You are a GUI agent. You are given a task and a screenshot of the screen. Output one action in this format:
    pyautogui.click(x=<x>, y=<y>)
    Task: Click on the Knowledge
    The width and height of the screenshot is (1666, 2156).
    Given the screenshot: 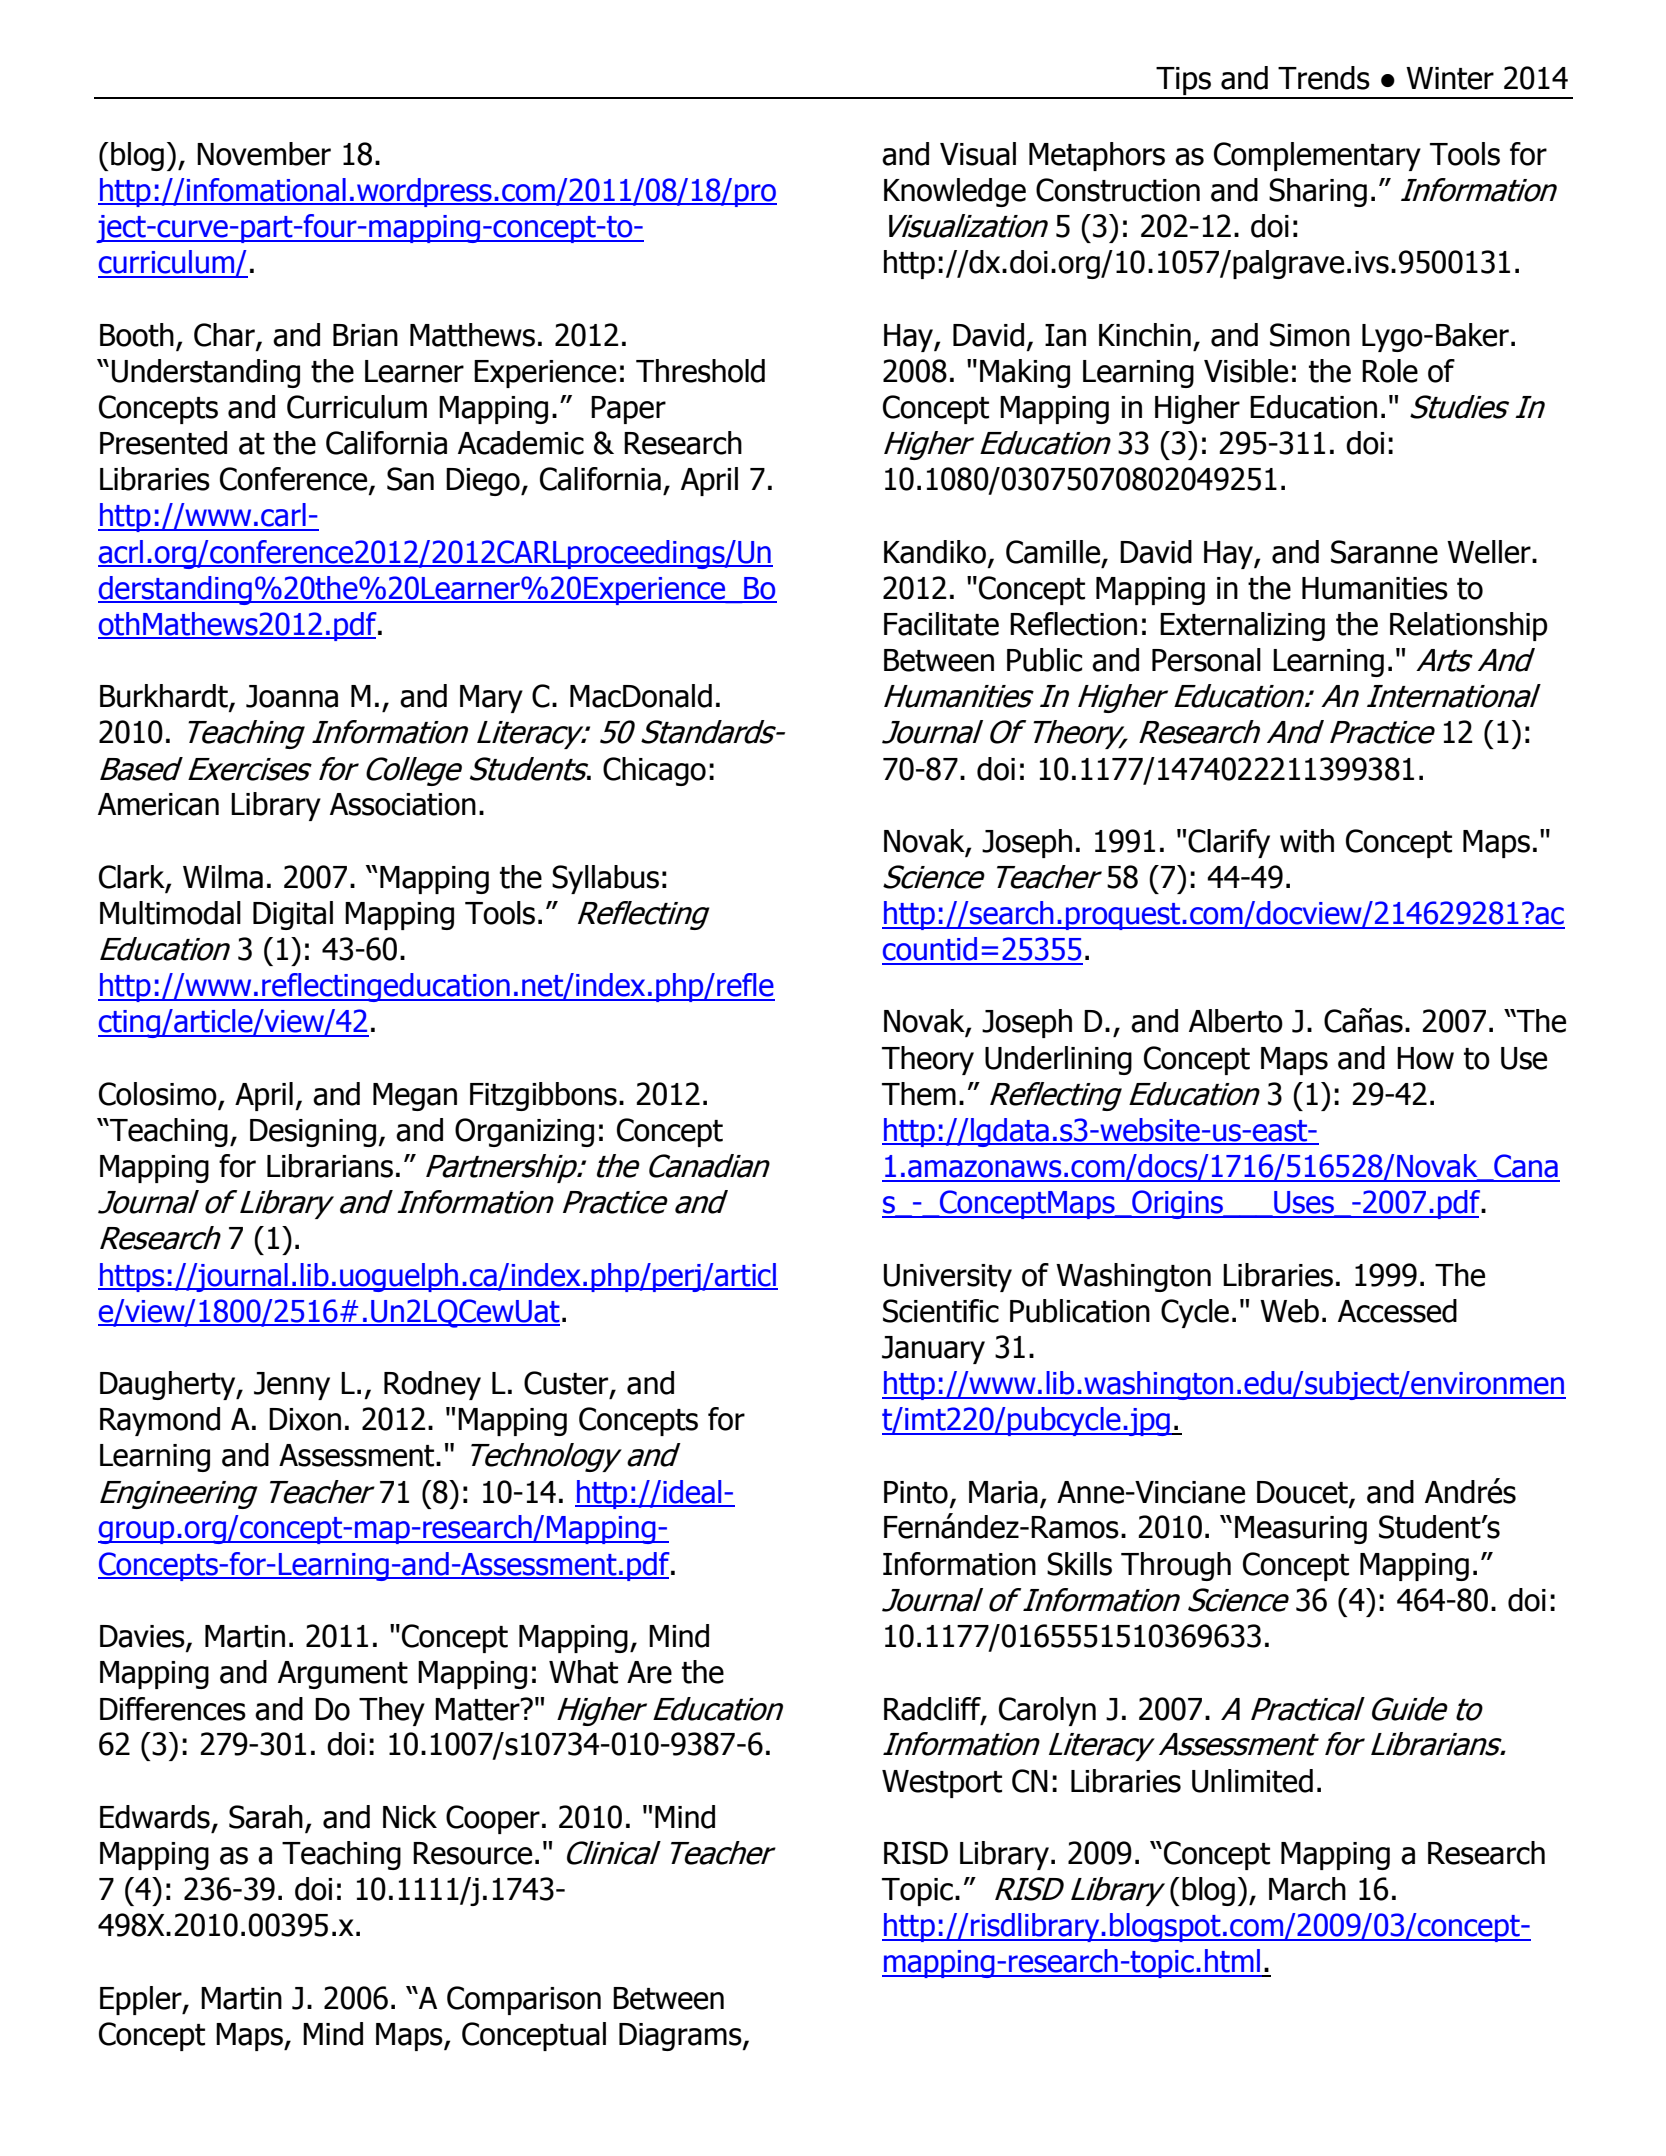 What is the action you would take?
    pyautogui.click(x=955, y=192)
